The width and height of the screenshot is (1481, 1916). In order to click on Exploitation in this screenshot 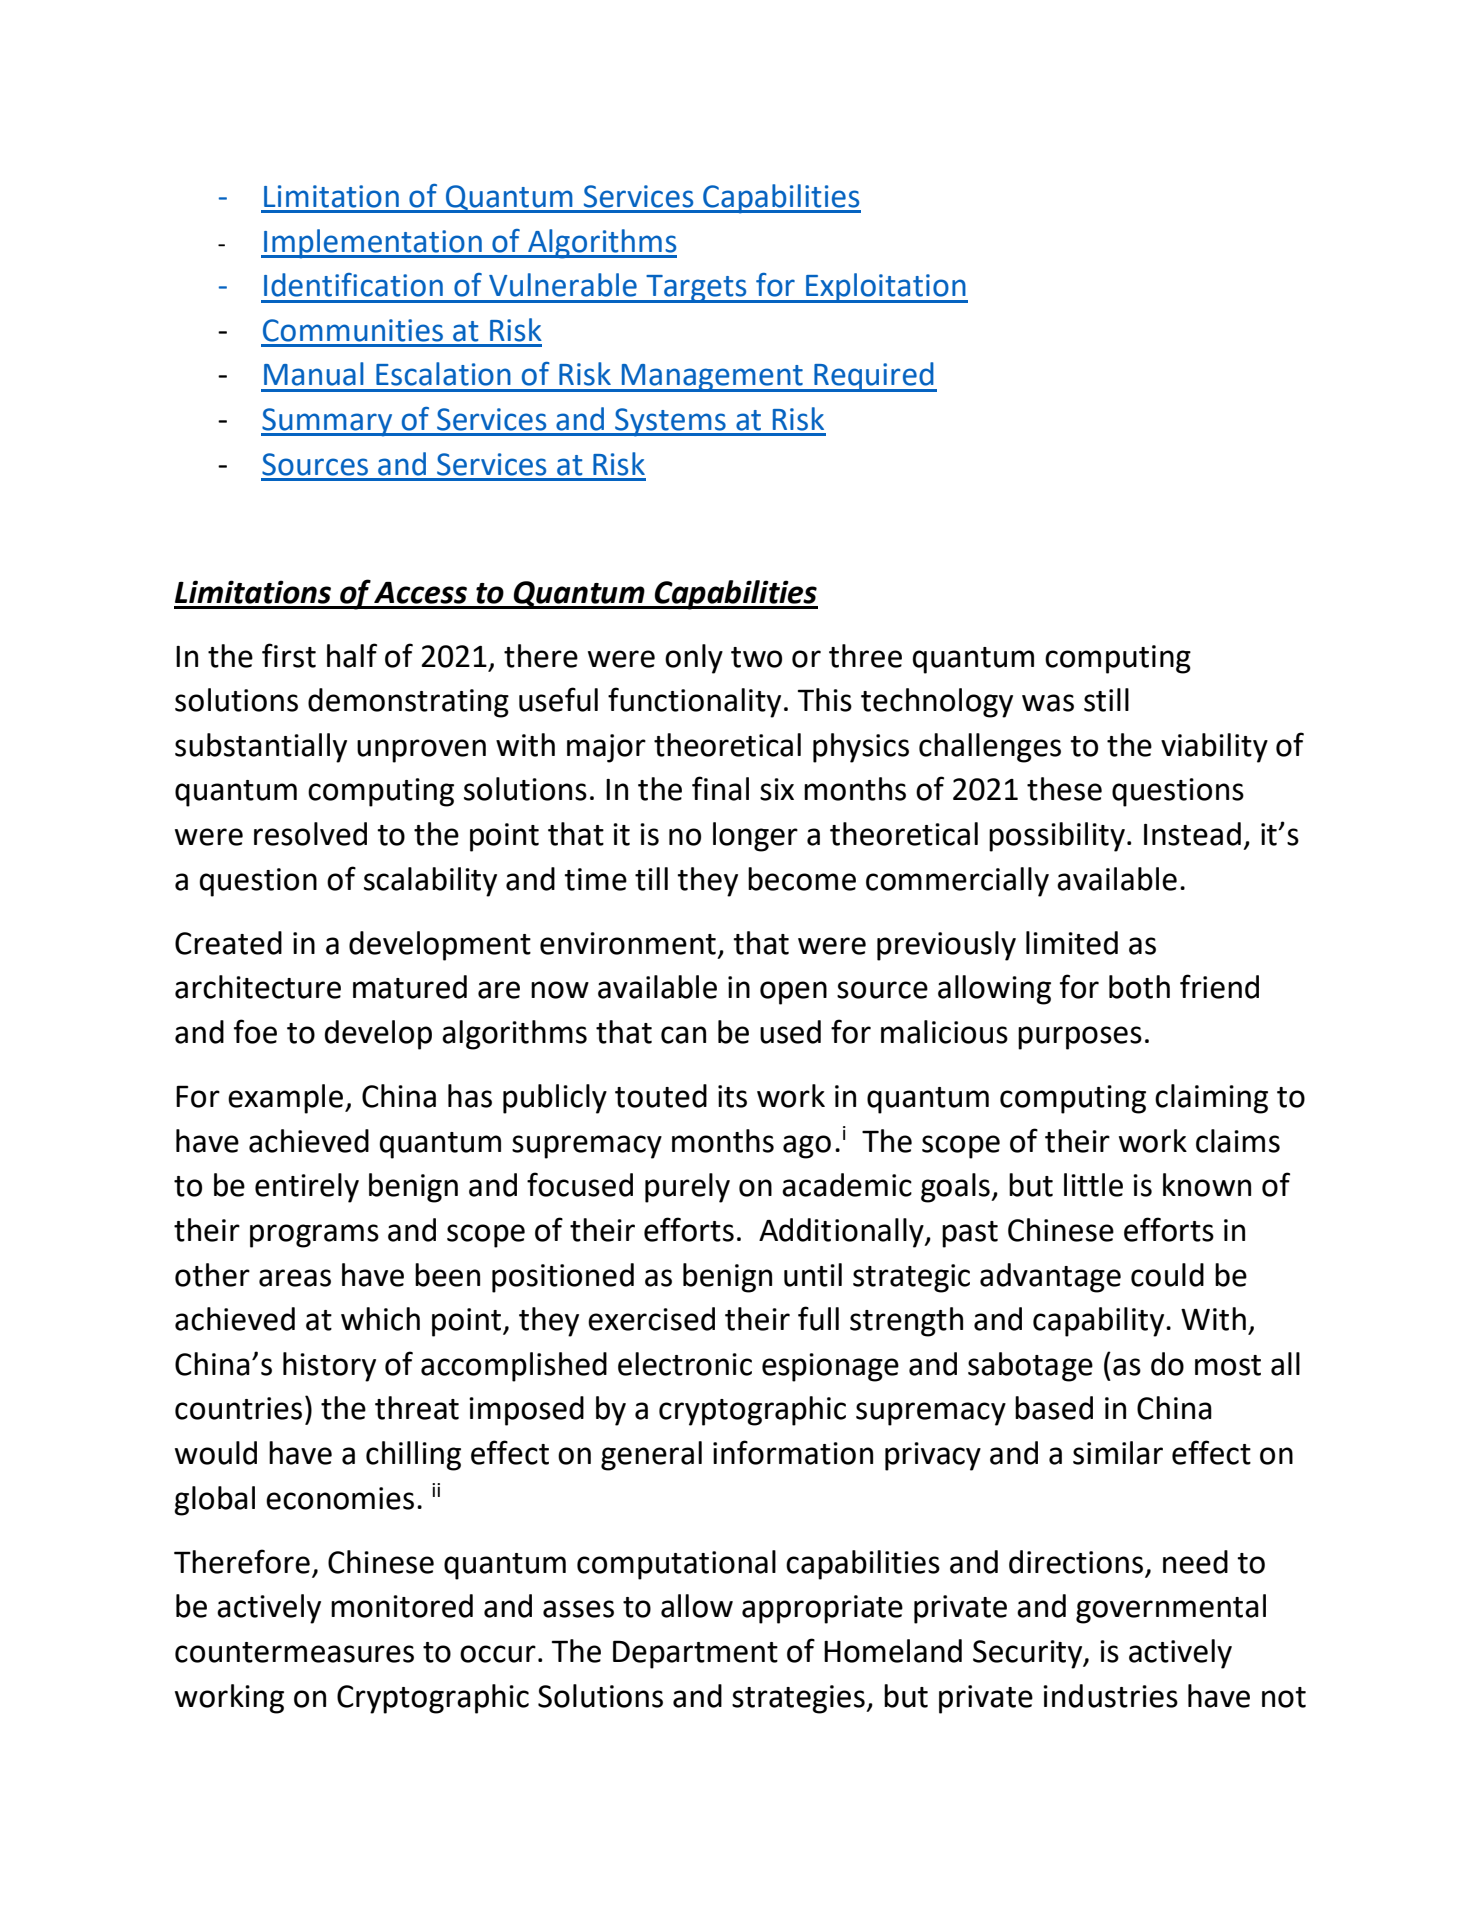, I will do `click(886, 288)`.
